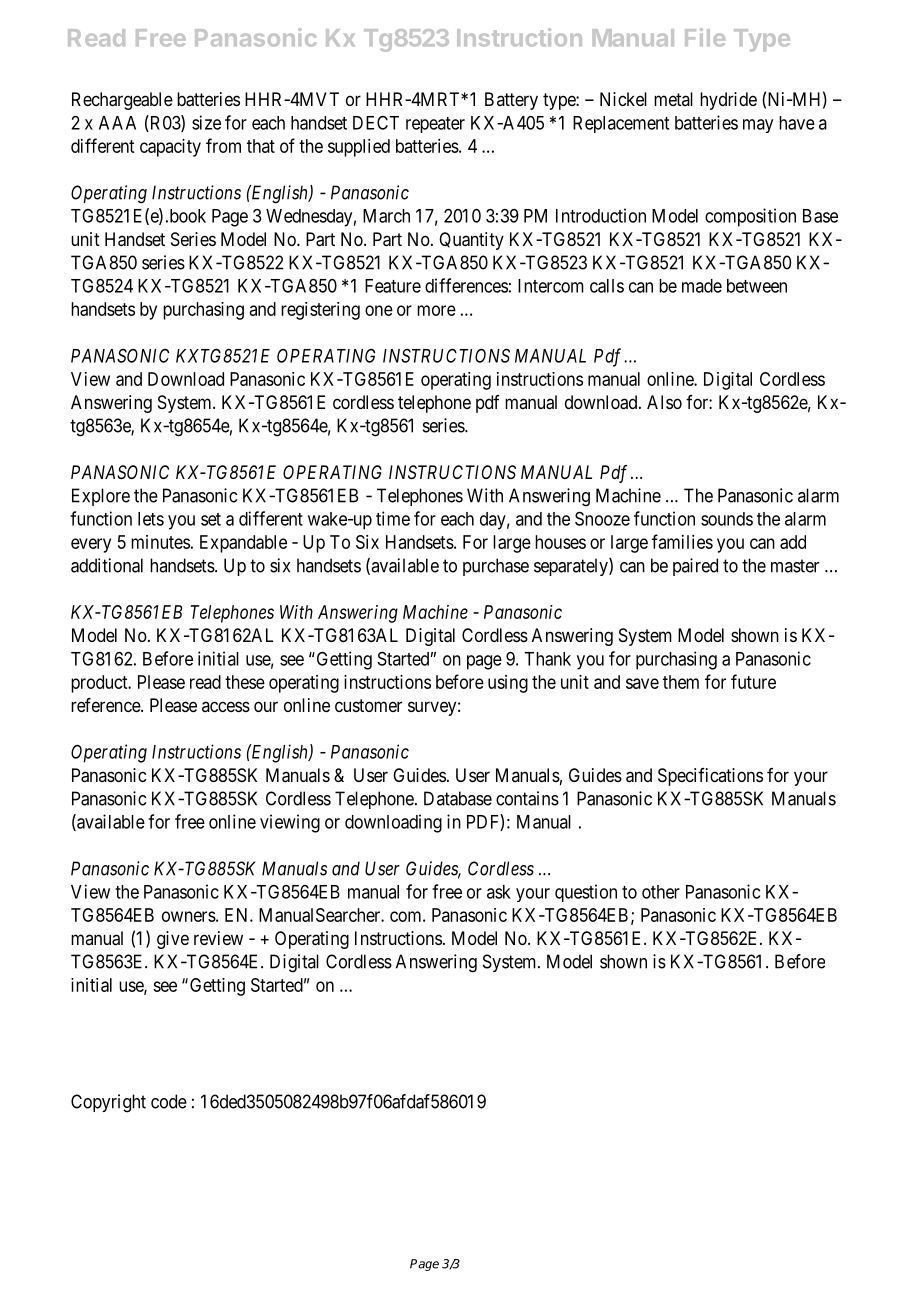  What do you see at coordinates (169, 1101) in the screenshot?
I see `code` at bounding box center [169, 1101].
